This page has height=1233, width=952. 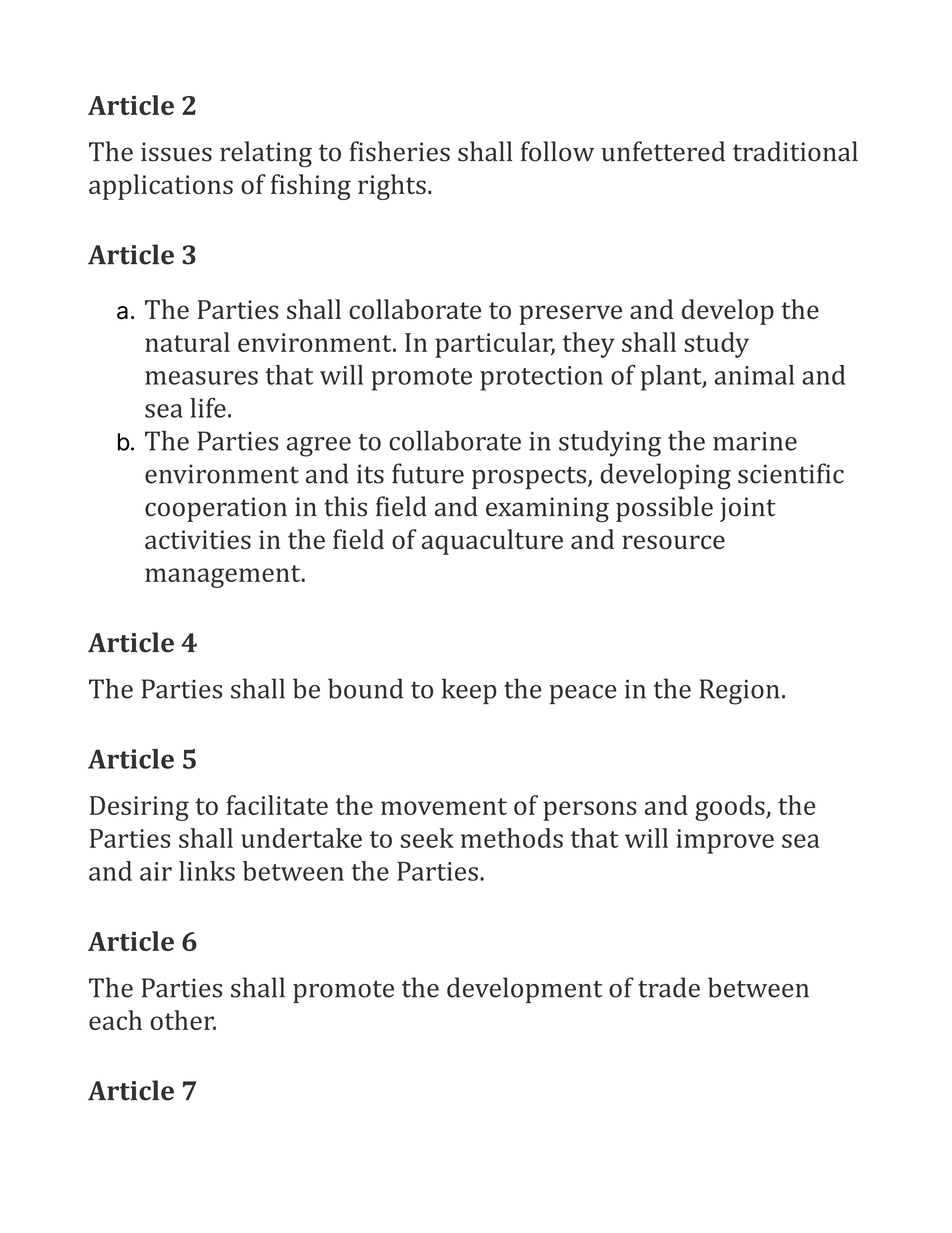 I want to click on resource, so click(x=673, y=542).
